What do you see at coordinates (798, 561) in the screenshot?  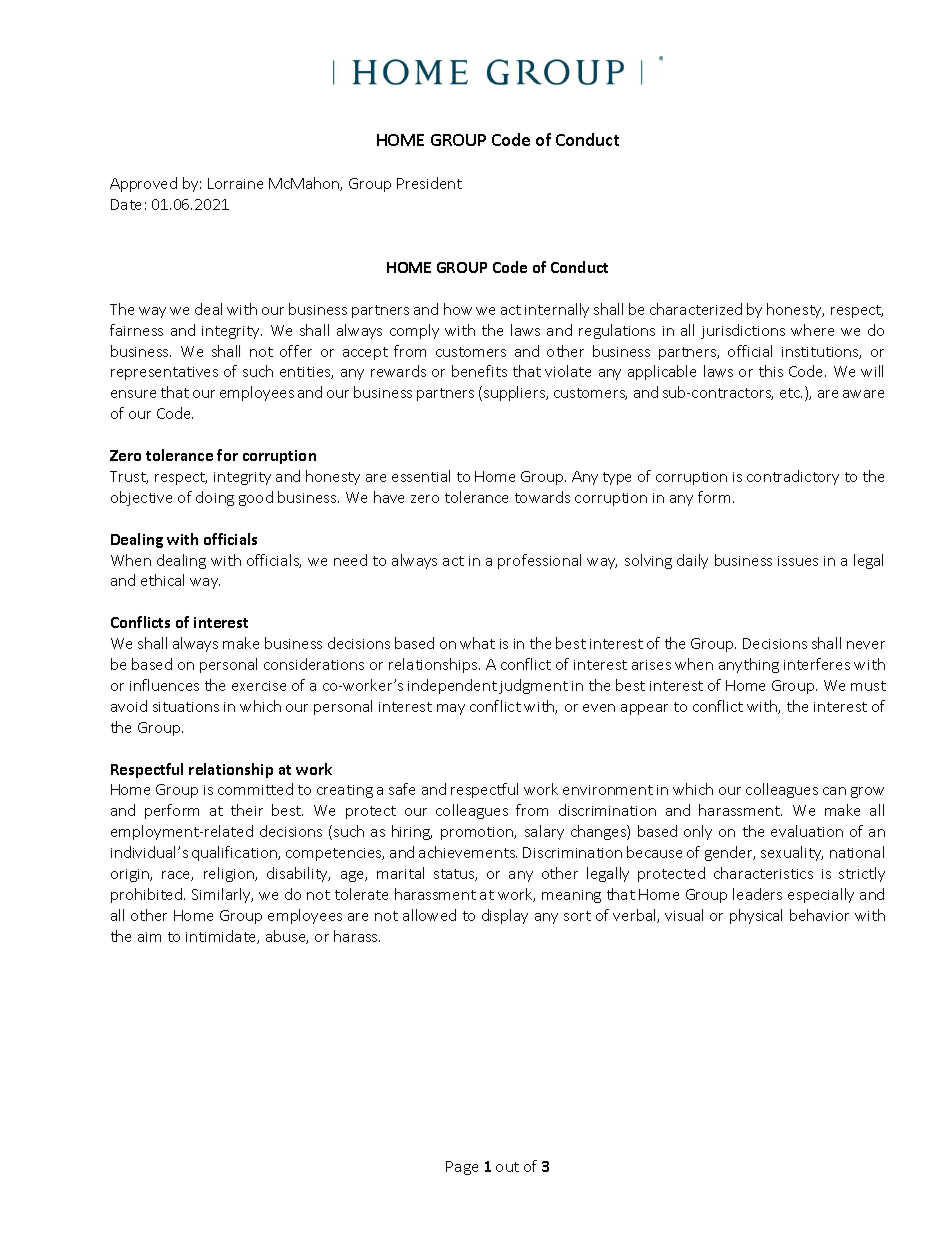 I see `issues` at bounding box center [798, 561].
